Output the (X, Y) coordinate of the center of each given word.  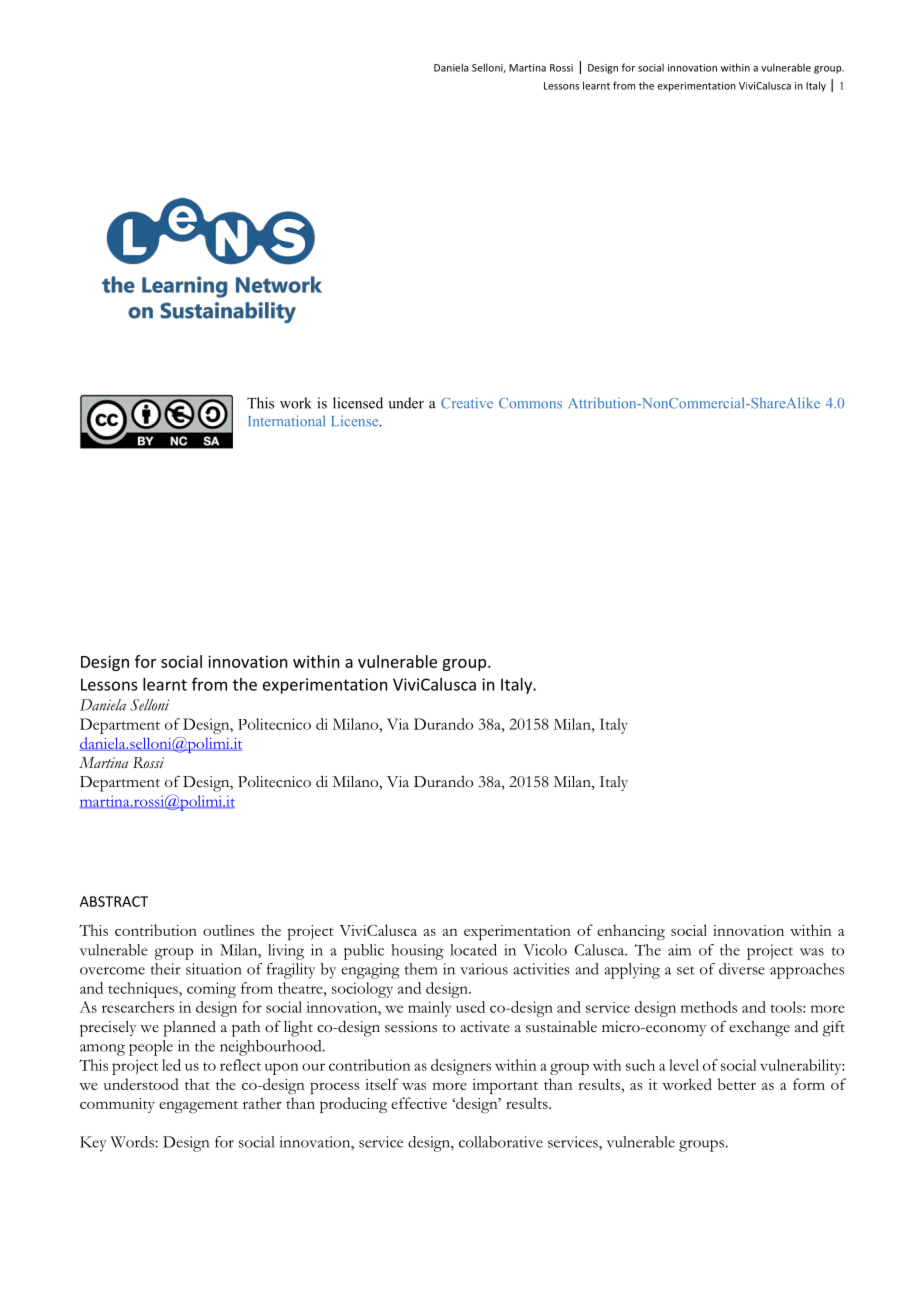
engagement (198, 1106)
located (473, 950)
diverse (742, 969)
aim (679, 950)
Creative (467, 403)
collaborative (501, 1142)
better (737, 1084)
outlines (228, 930)
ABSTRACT (114, 901)
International (286, 421)
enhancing (631, 932)
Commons (530, 403)
